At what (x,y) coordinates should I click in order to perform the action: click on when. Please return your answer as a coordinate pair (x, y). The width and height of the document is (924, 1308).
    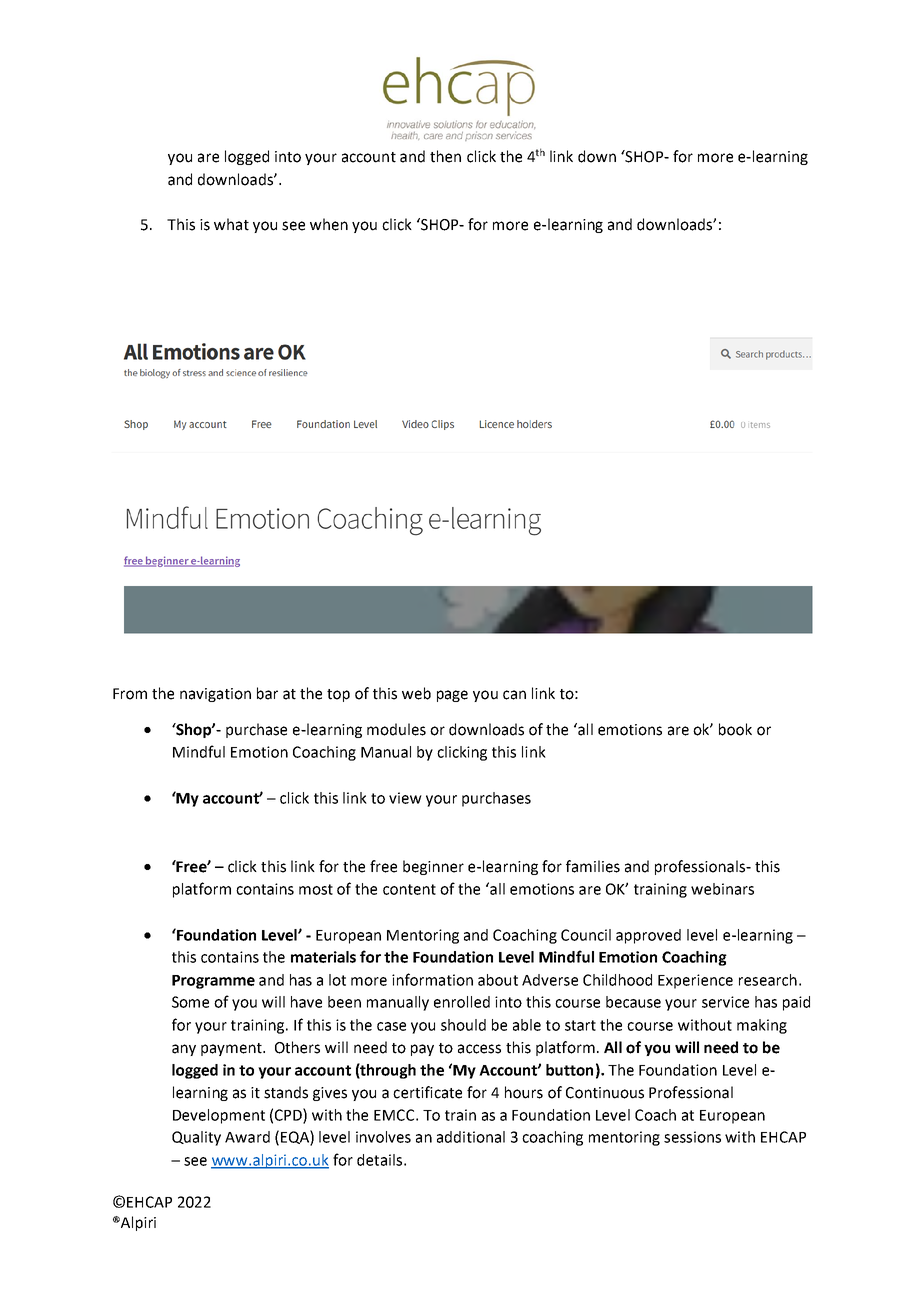
    Looking at the image, I should click on (329, 224).
